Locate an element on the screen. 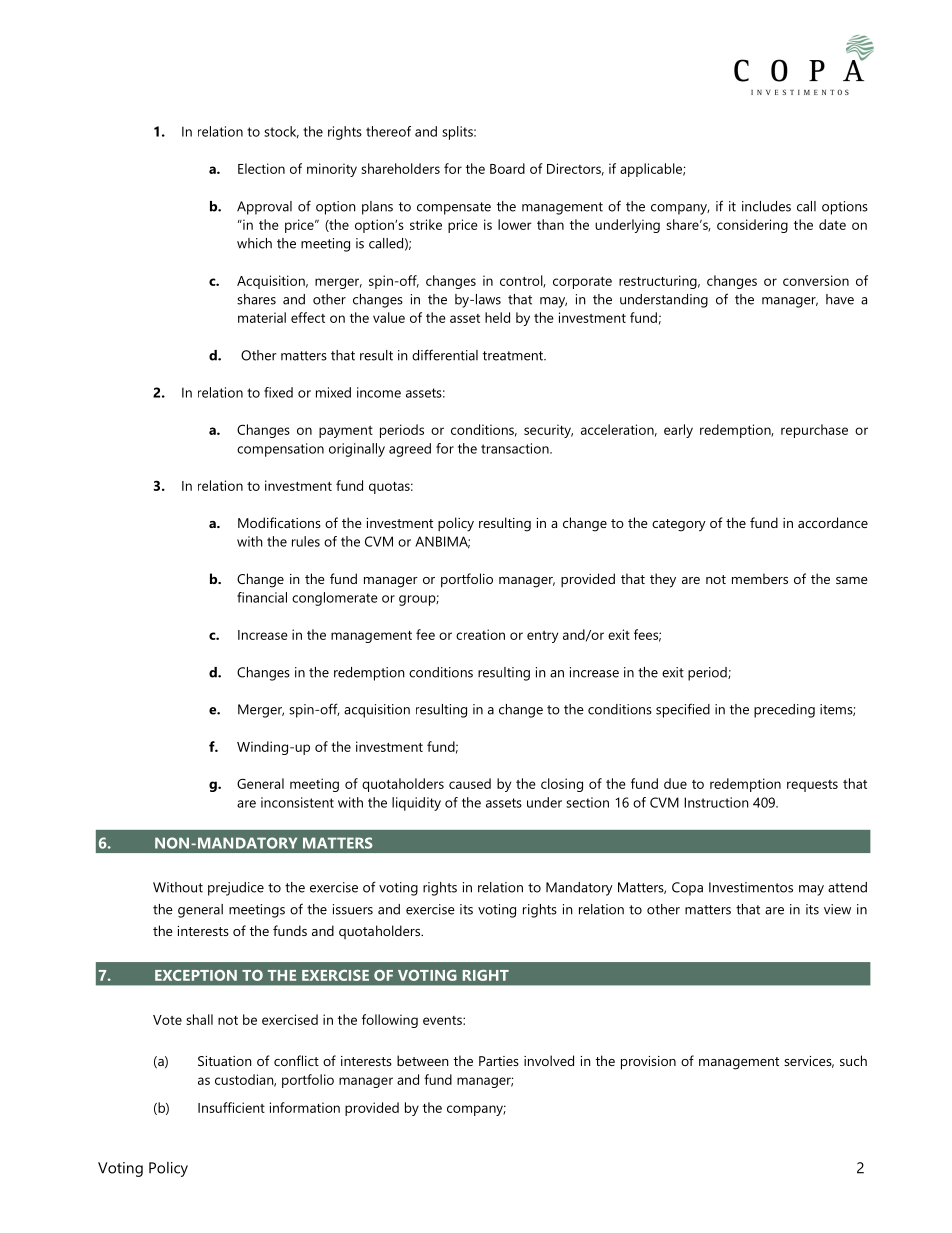  requests is located at coordinates (812, 786).
